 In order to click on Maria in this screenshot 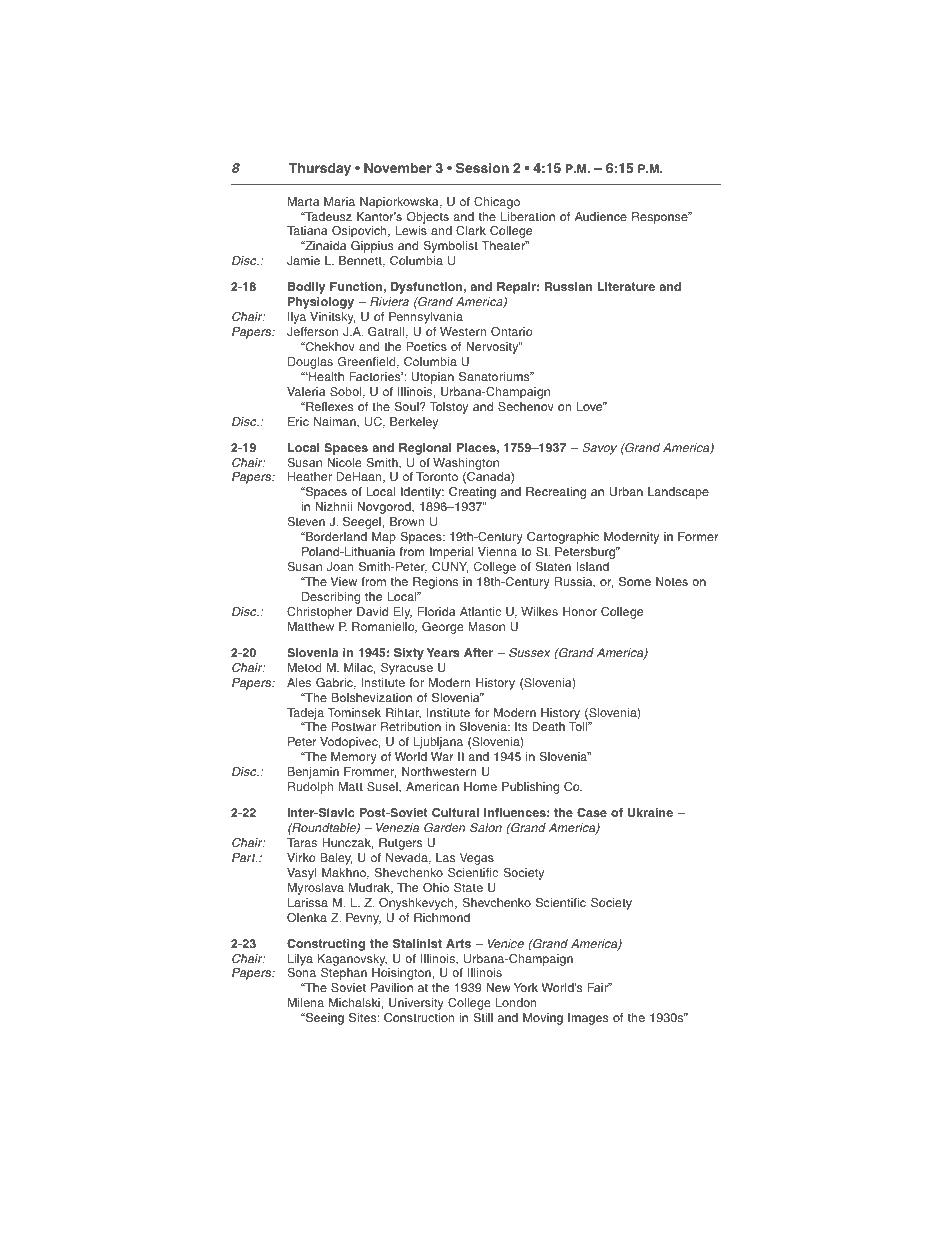, I will do `click(339, 201)`.
